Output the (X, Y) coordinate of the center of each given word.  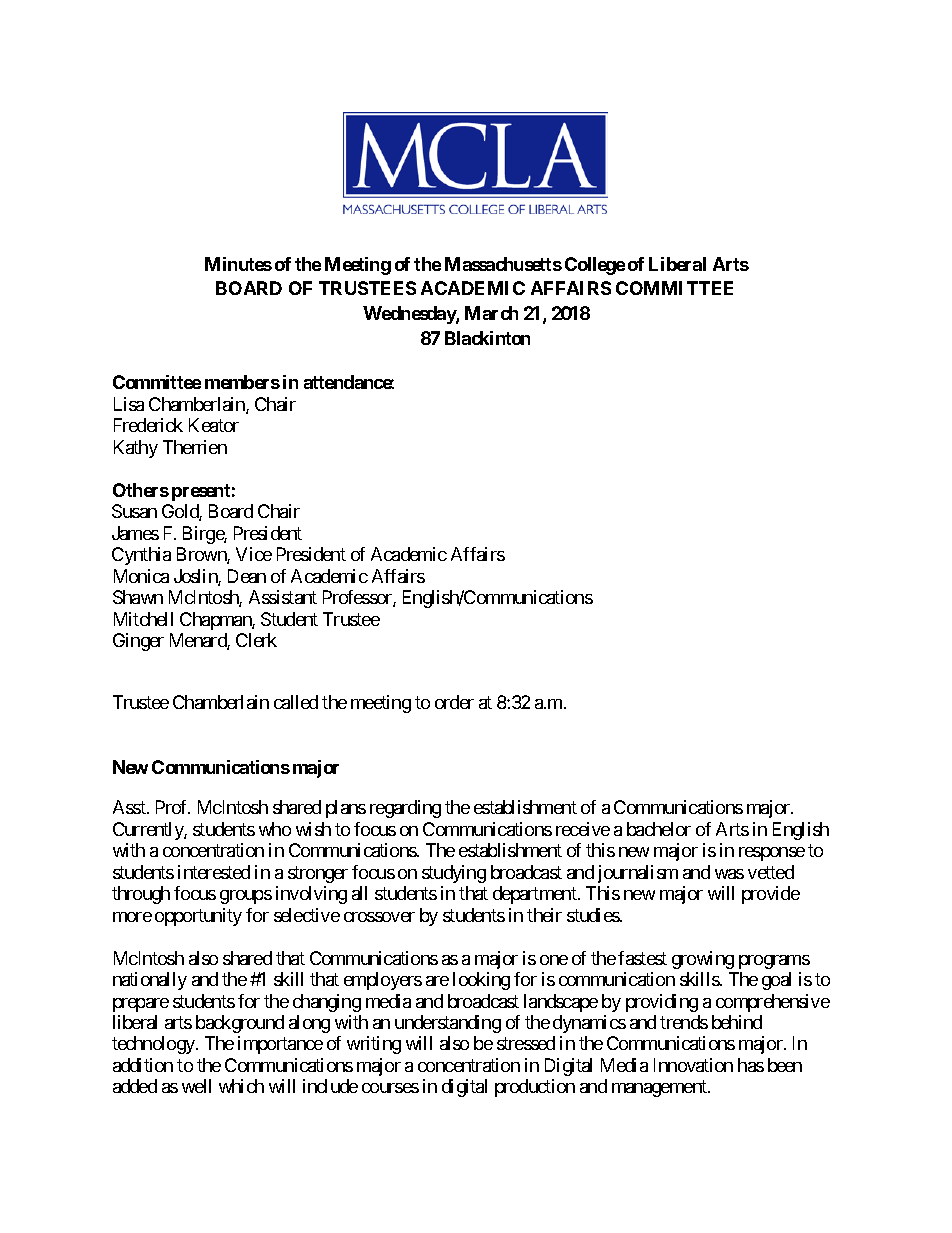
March (491, 313)
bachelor (659, 829)
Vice (254, 554)
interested (214, 872)
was (729, 874)
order (454, 702)
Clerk (256, 640)
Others (141, 490)
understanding (448, 1024)
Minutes (238, 264)
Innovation (693, 1065)
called (296, 702)
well (196, 1086)
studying (454, 874)
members (242, 382)
